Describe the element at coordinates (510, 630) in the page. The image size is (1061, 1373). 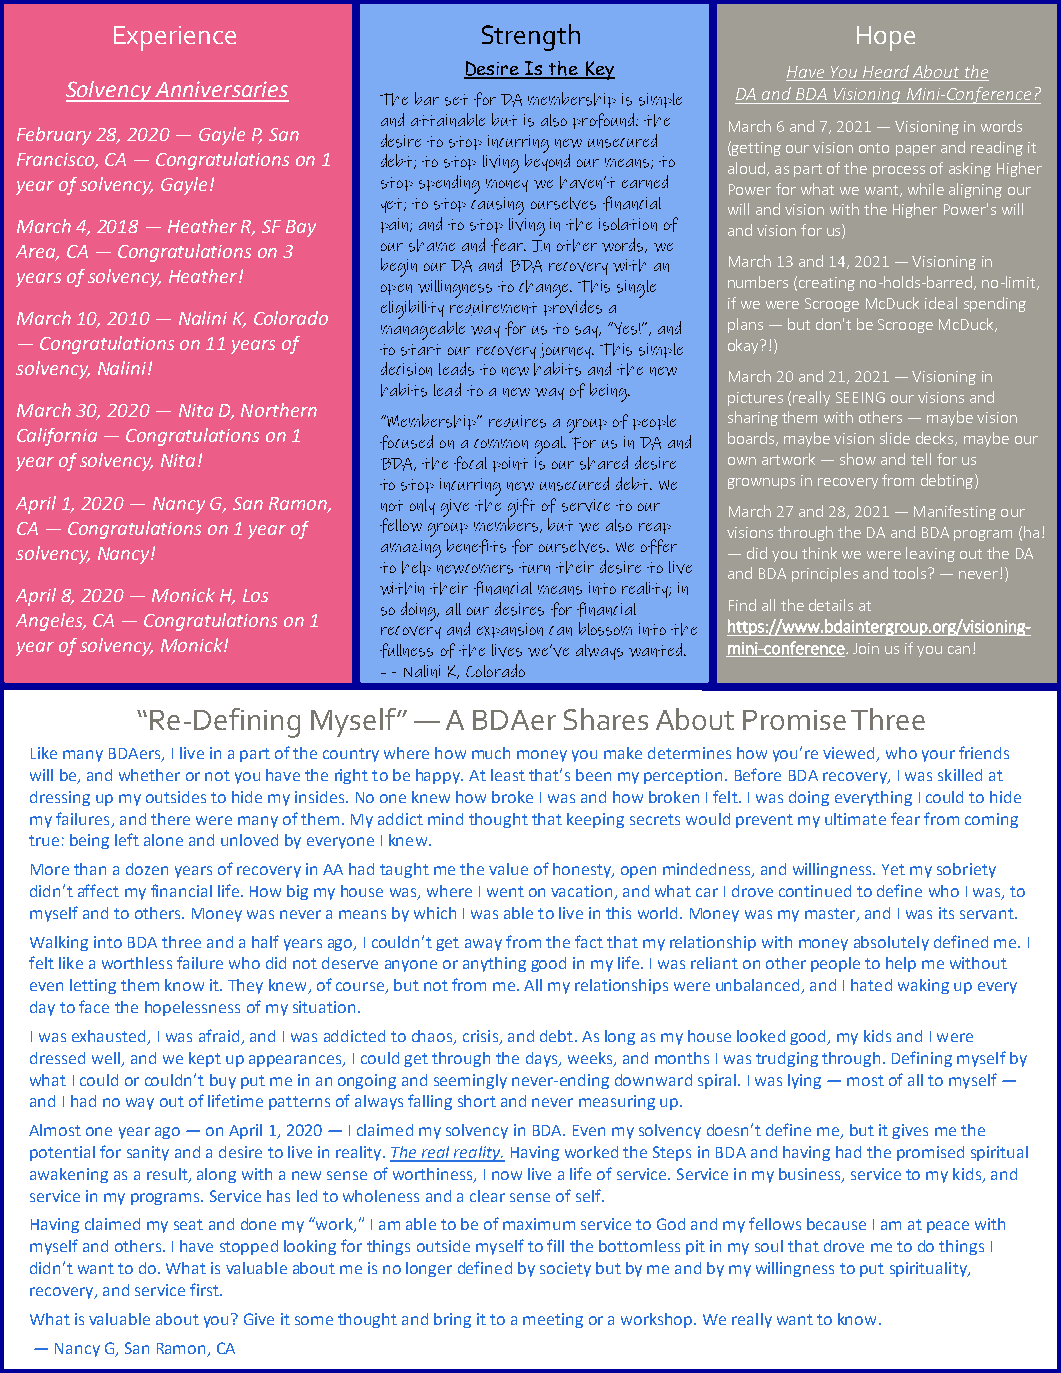
I see `expansion` at that location.
